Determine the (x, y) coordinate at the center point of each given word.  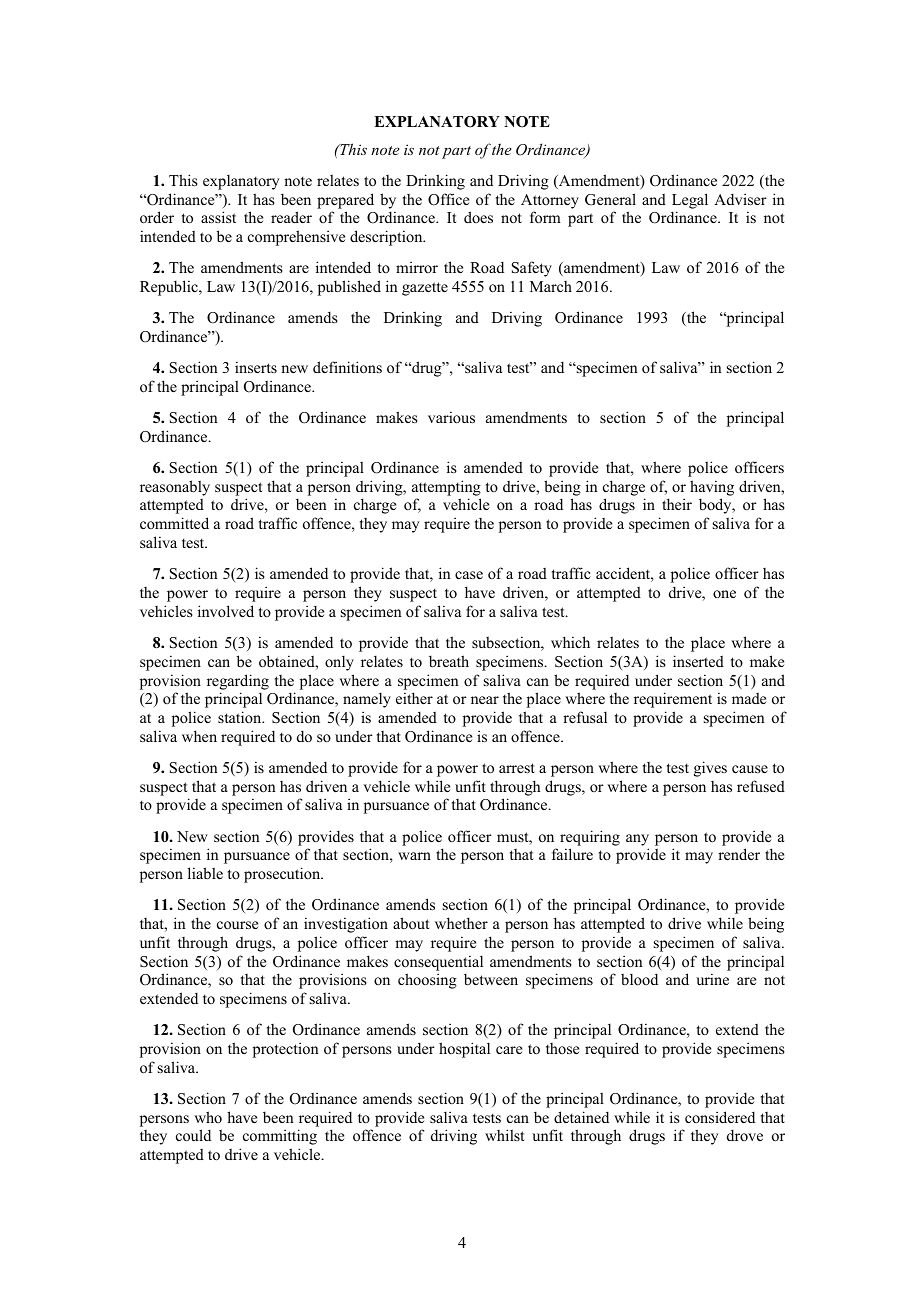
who (208, 1117)
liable (205, 873)
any (637, 840)
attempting (446, 488)
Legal (690, 201)
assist (218, 217)
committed (174, 523)
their (677, 504)
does (478, 217)
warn (414, 856)
